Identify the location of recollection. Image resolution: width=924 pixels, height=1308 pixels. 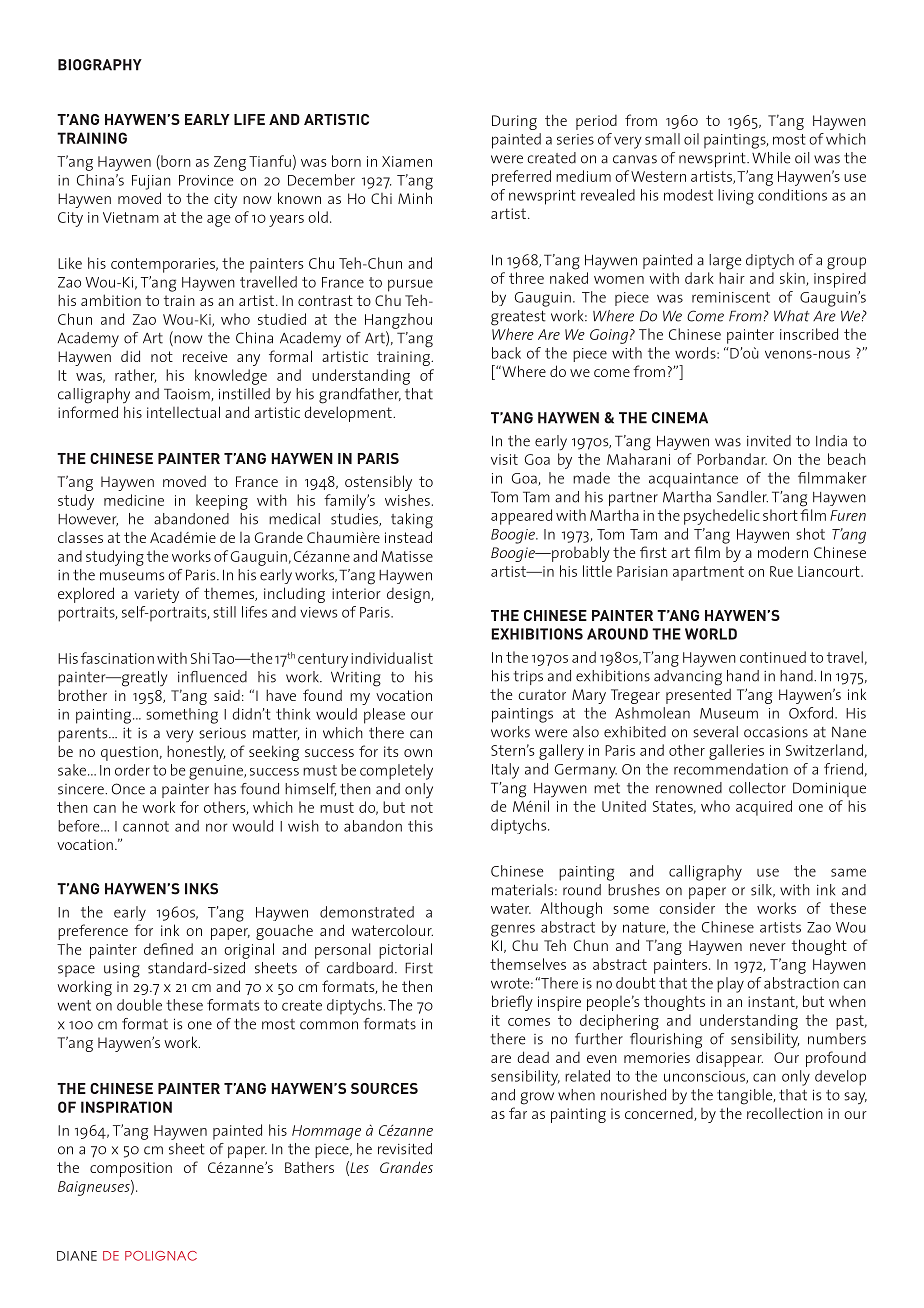
(785, 1113).
